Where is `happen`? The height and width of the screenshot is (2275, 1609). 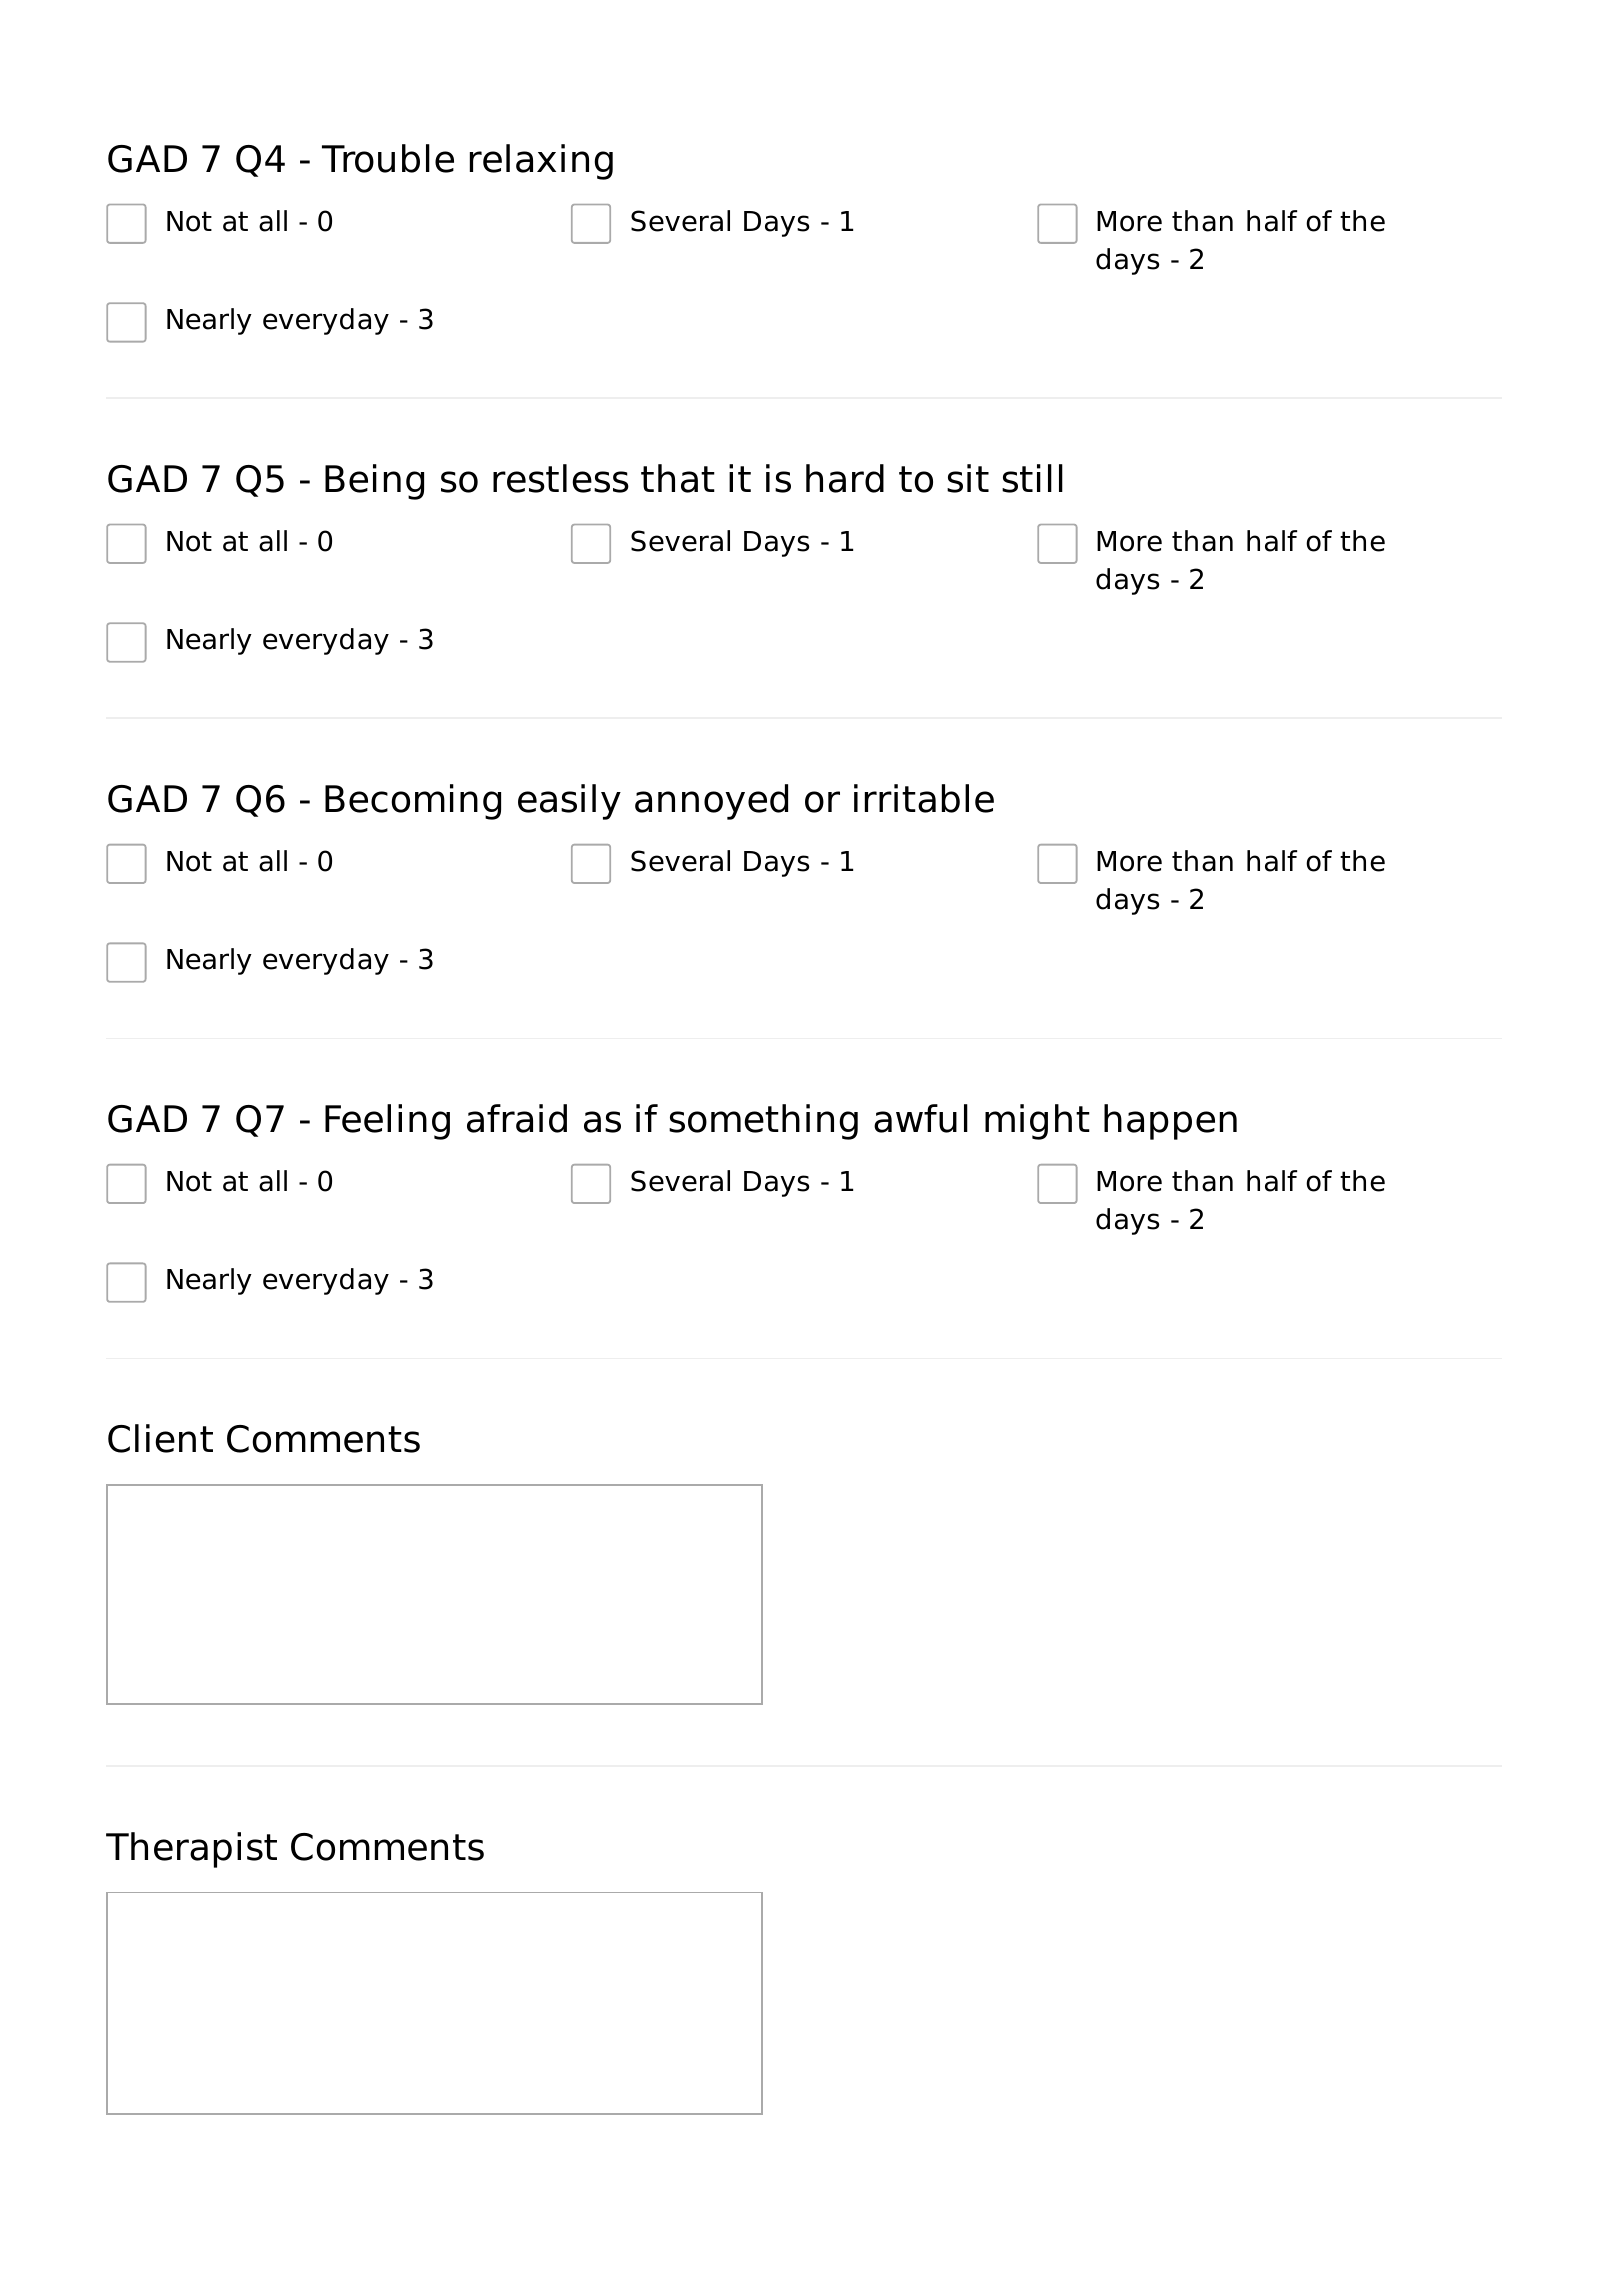
happen is located at coordinates (1170, 1122).
